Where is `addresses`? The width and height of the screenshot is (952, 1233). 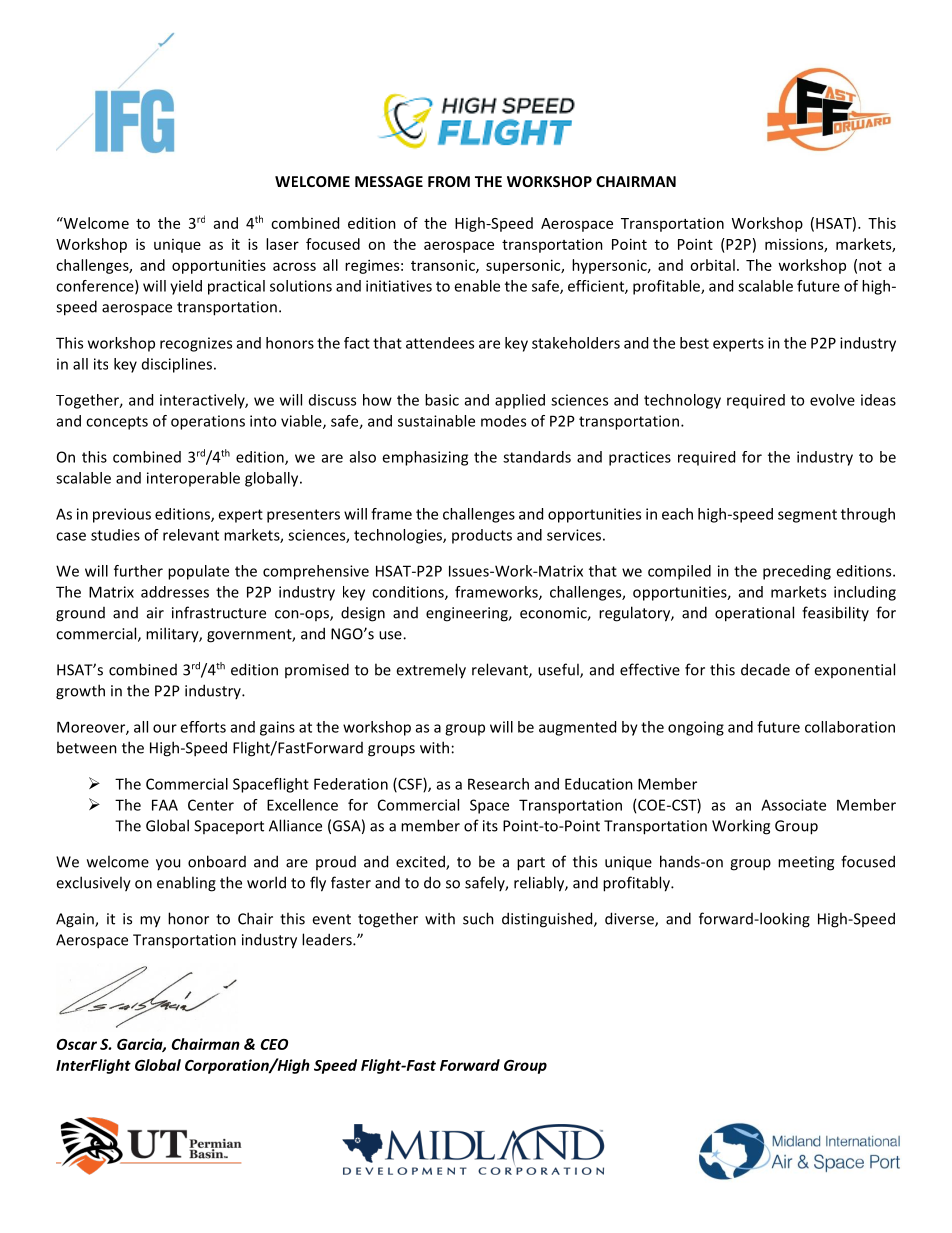 addresses is located at coordinates (175, 592).
